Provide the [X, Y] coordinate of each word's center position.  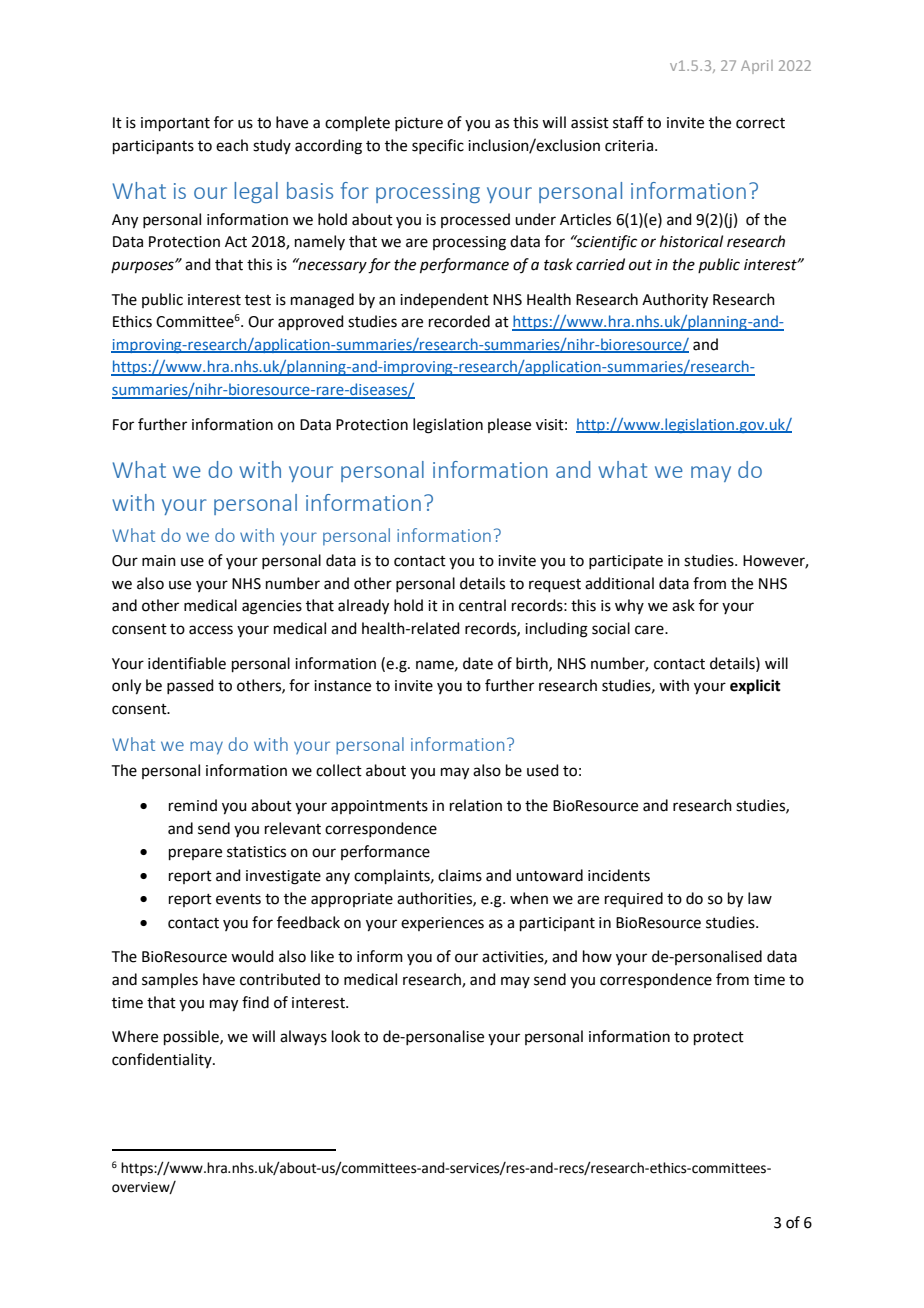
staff [628, 122]
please [509, 425]
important [175, 124]
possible [192, 1037]
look [346, 1036]
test [258, 300]
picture [419, 124]
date [478, 663]
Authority [675, 301]
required [634, 899]
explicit [755, 687]
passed [190, 686]
